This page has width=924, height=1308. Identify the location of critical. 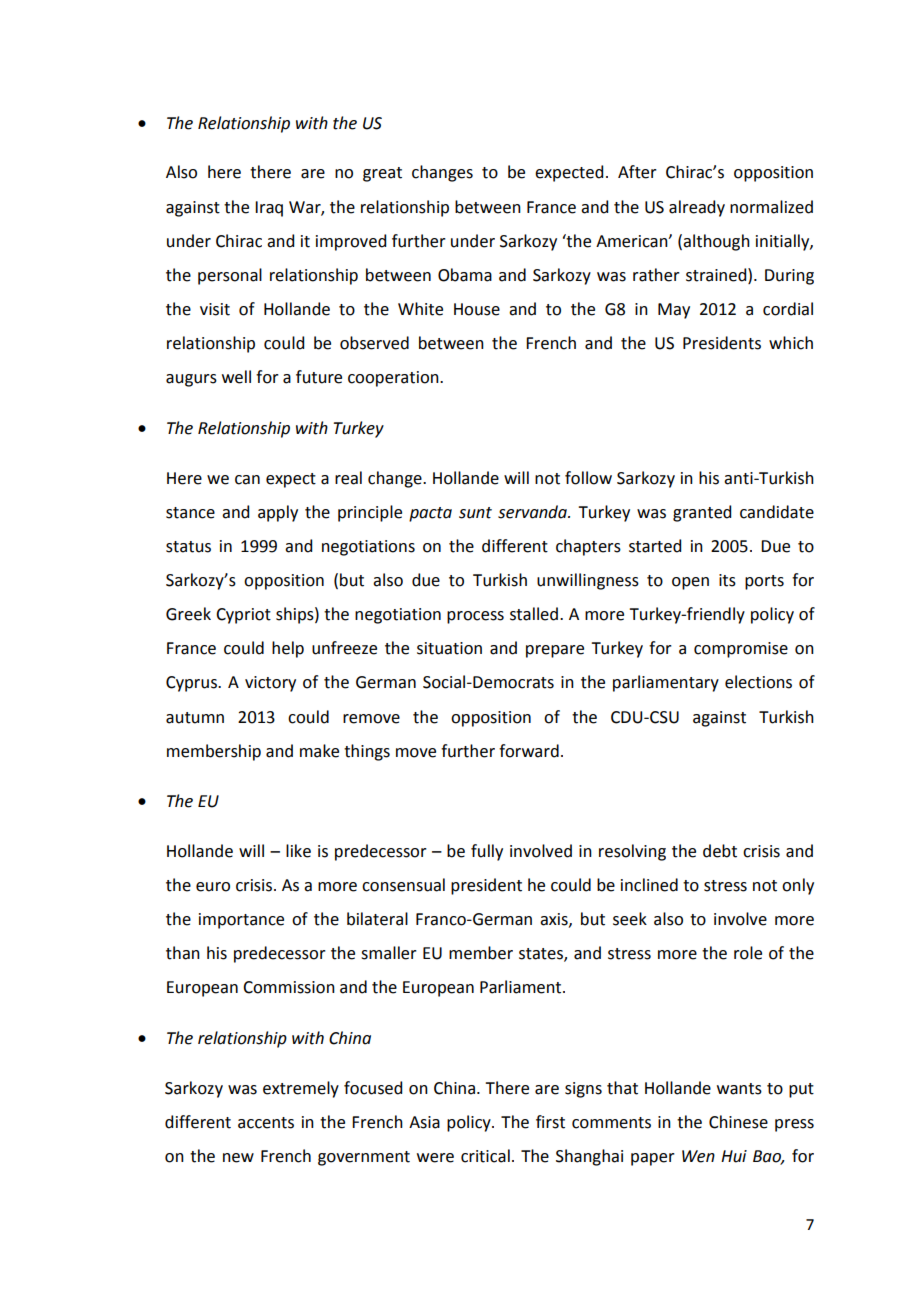
(485, 1156).
